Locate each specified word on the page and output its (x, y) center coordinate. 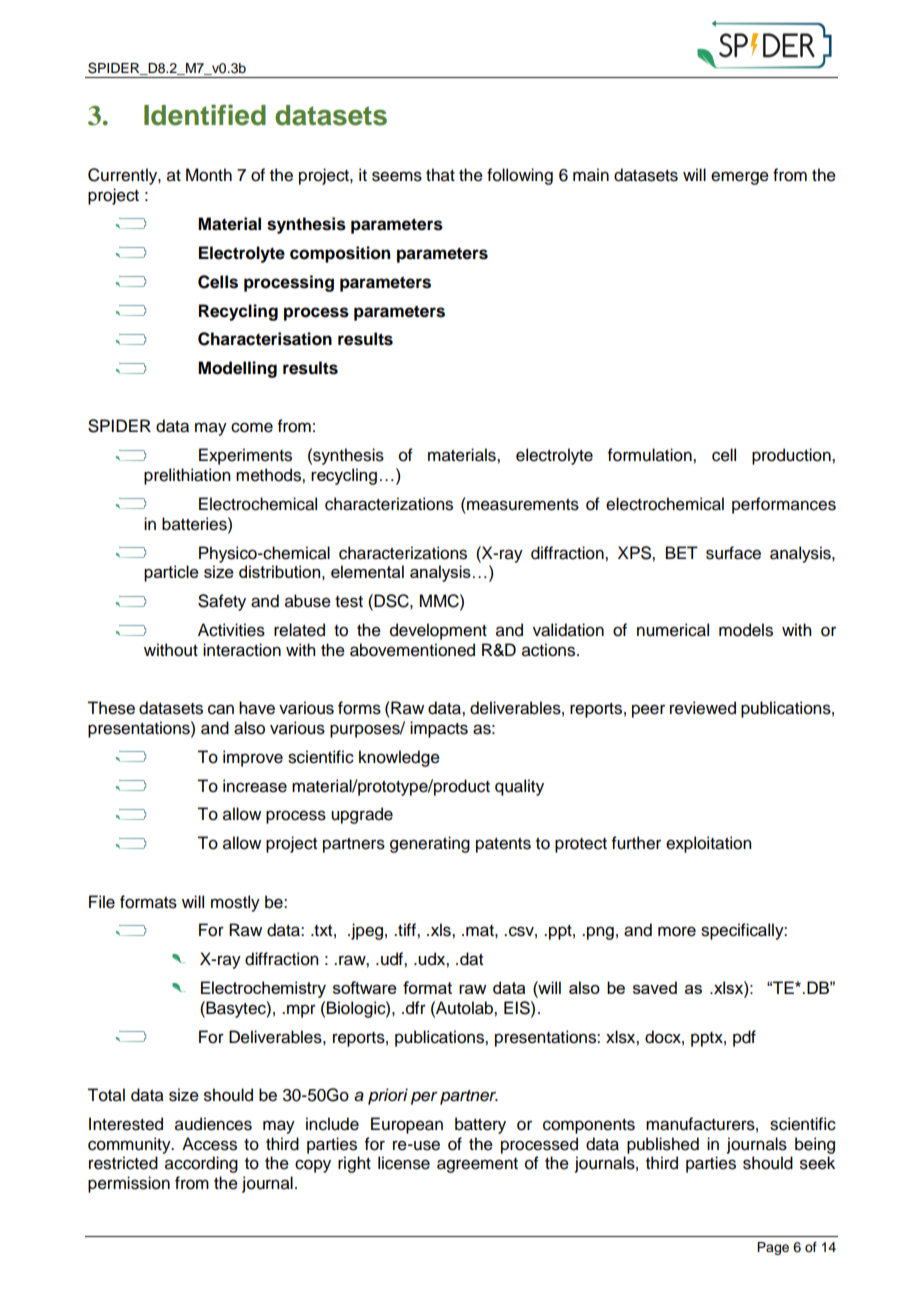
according (201, 1164)
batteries (195, 524)
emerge (740, 178)
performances (784, 505)
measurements (522, 504)
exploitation (708, 844)
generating (430, 844)
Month (209, 175)
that (440, 175)
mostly (235, 903)
